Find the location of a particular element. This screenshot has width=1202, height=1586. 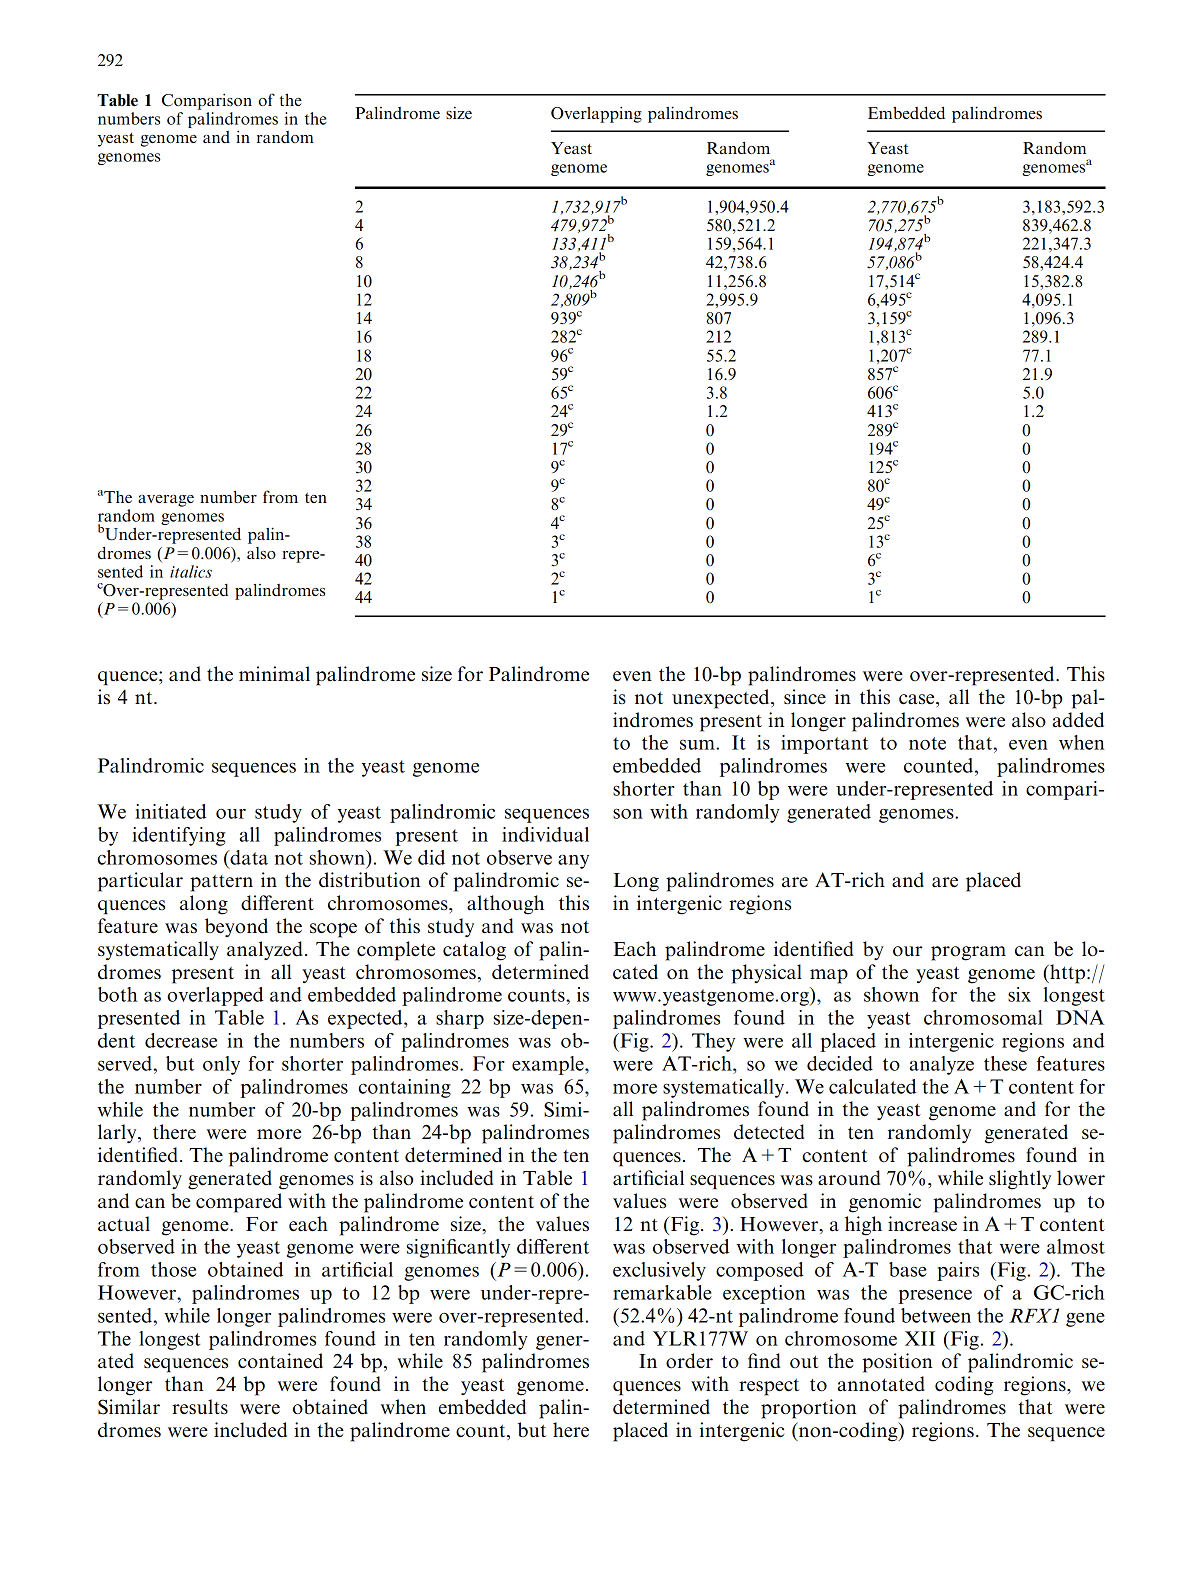

results is located at coordinates (200, 1407).
